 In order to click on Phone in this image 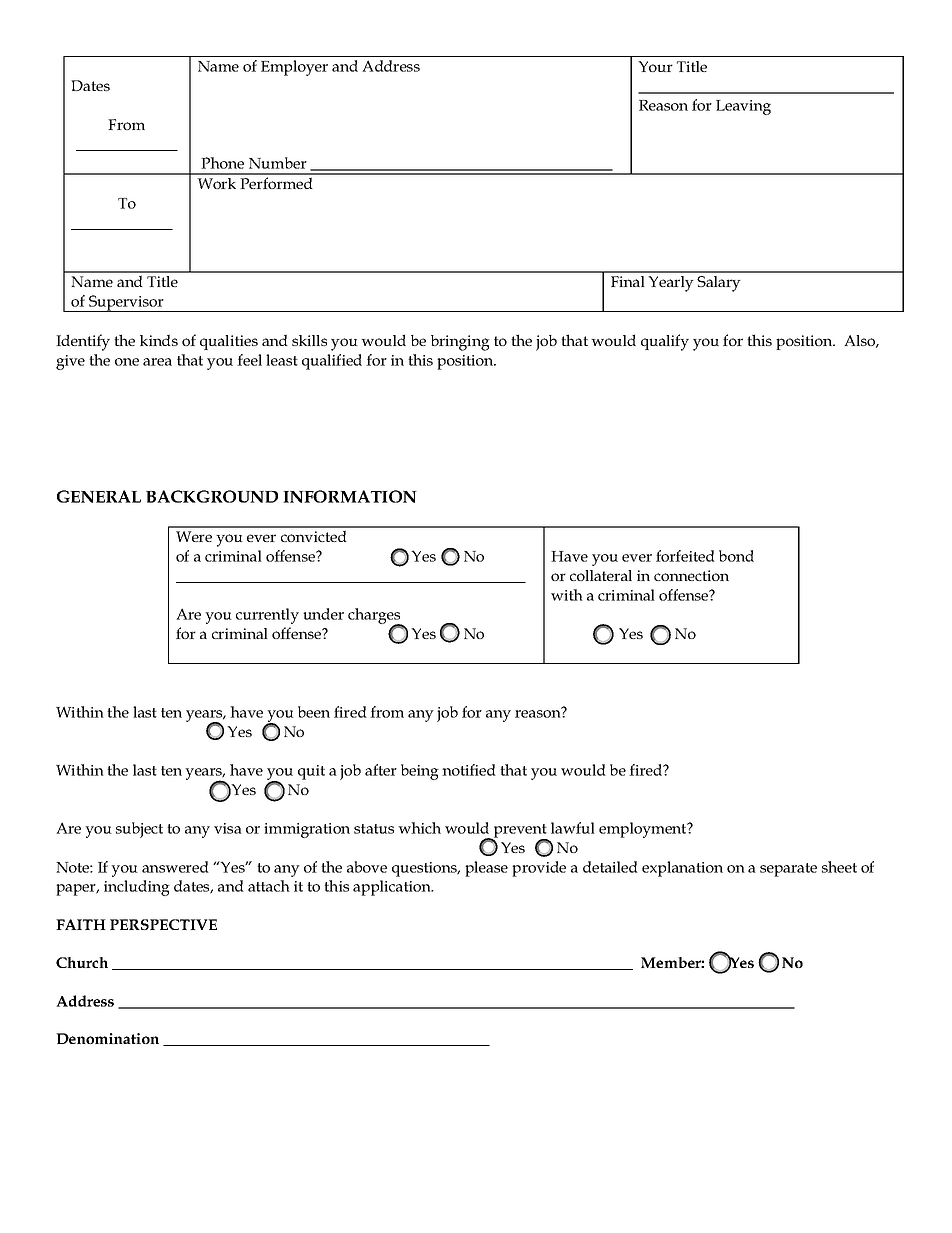, I will do `click(222, 163)`.
